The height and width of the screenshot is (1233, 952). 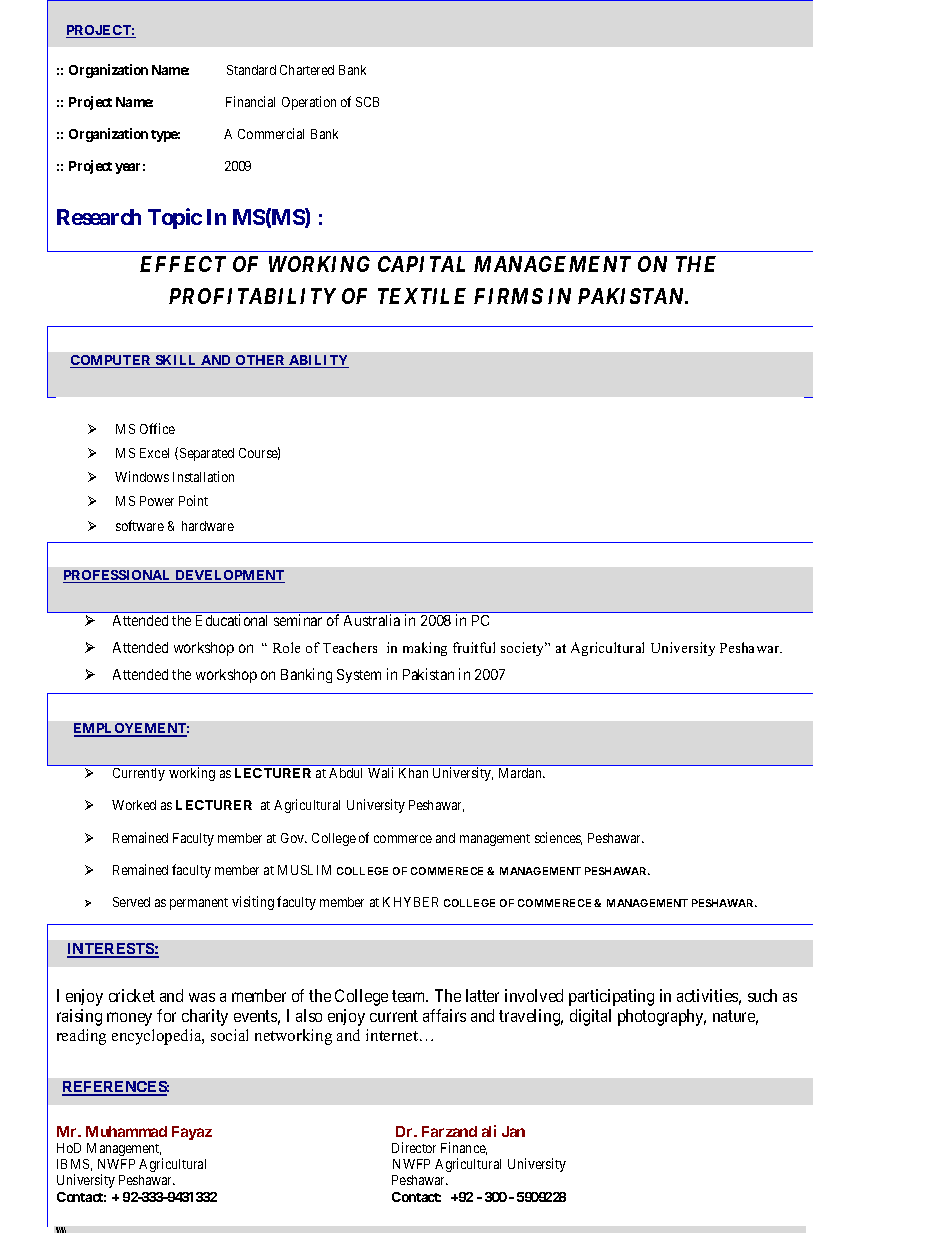 What do you see at coordinates (126, 1131) in the screenshot?
I see `Muhammad` at bounding box center [126, 1131].
